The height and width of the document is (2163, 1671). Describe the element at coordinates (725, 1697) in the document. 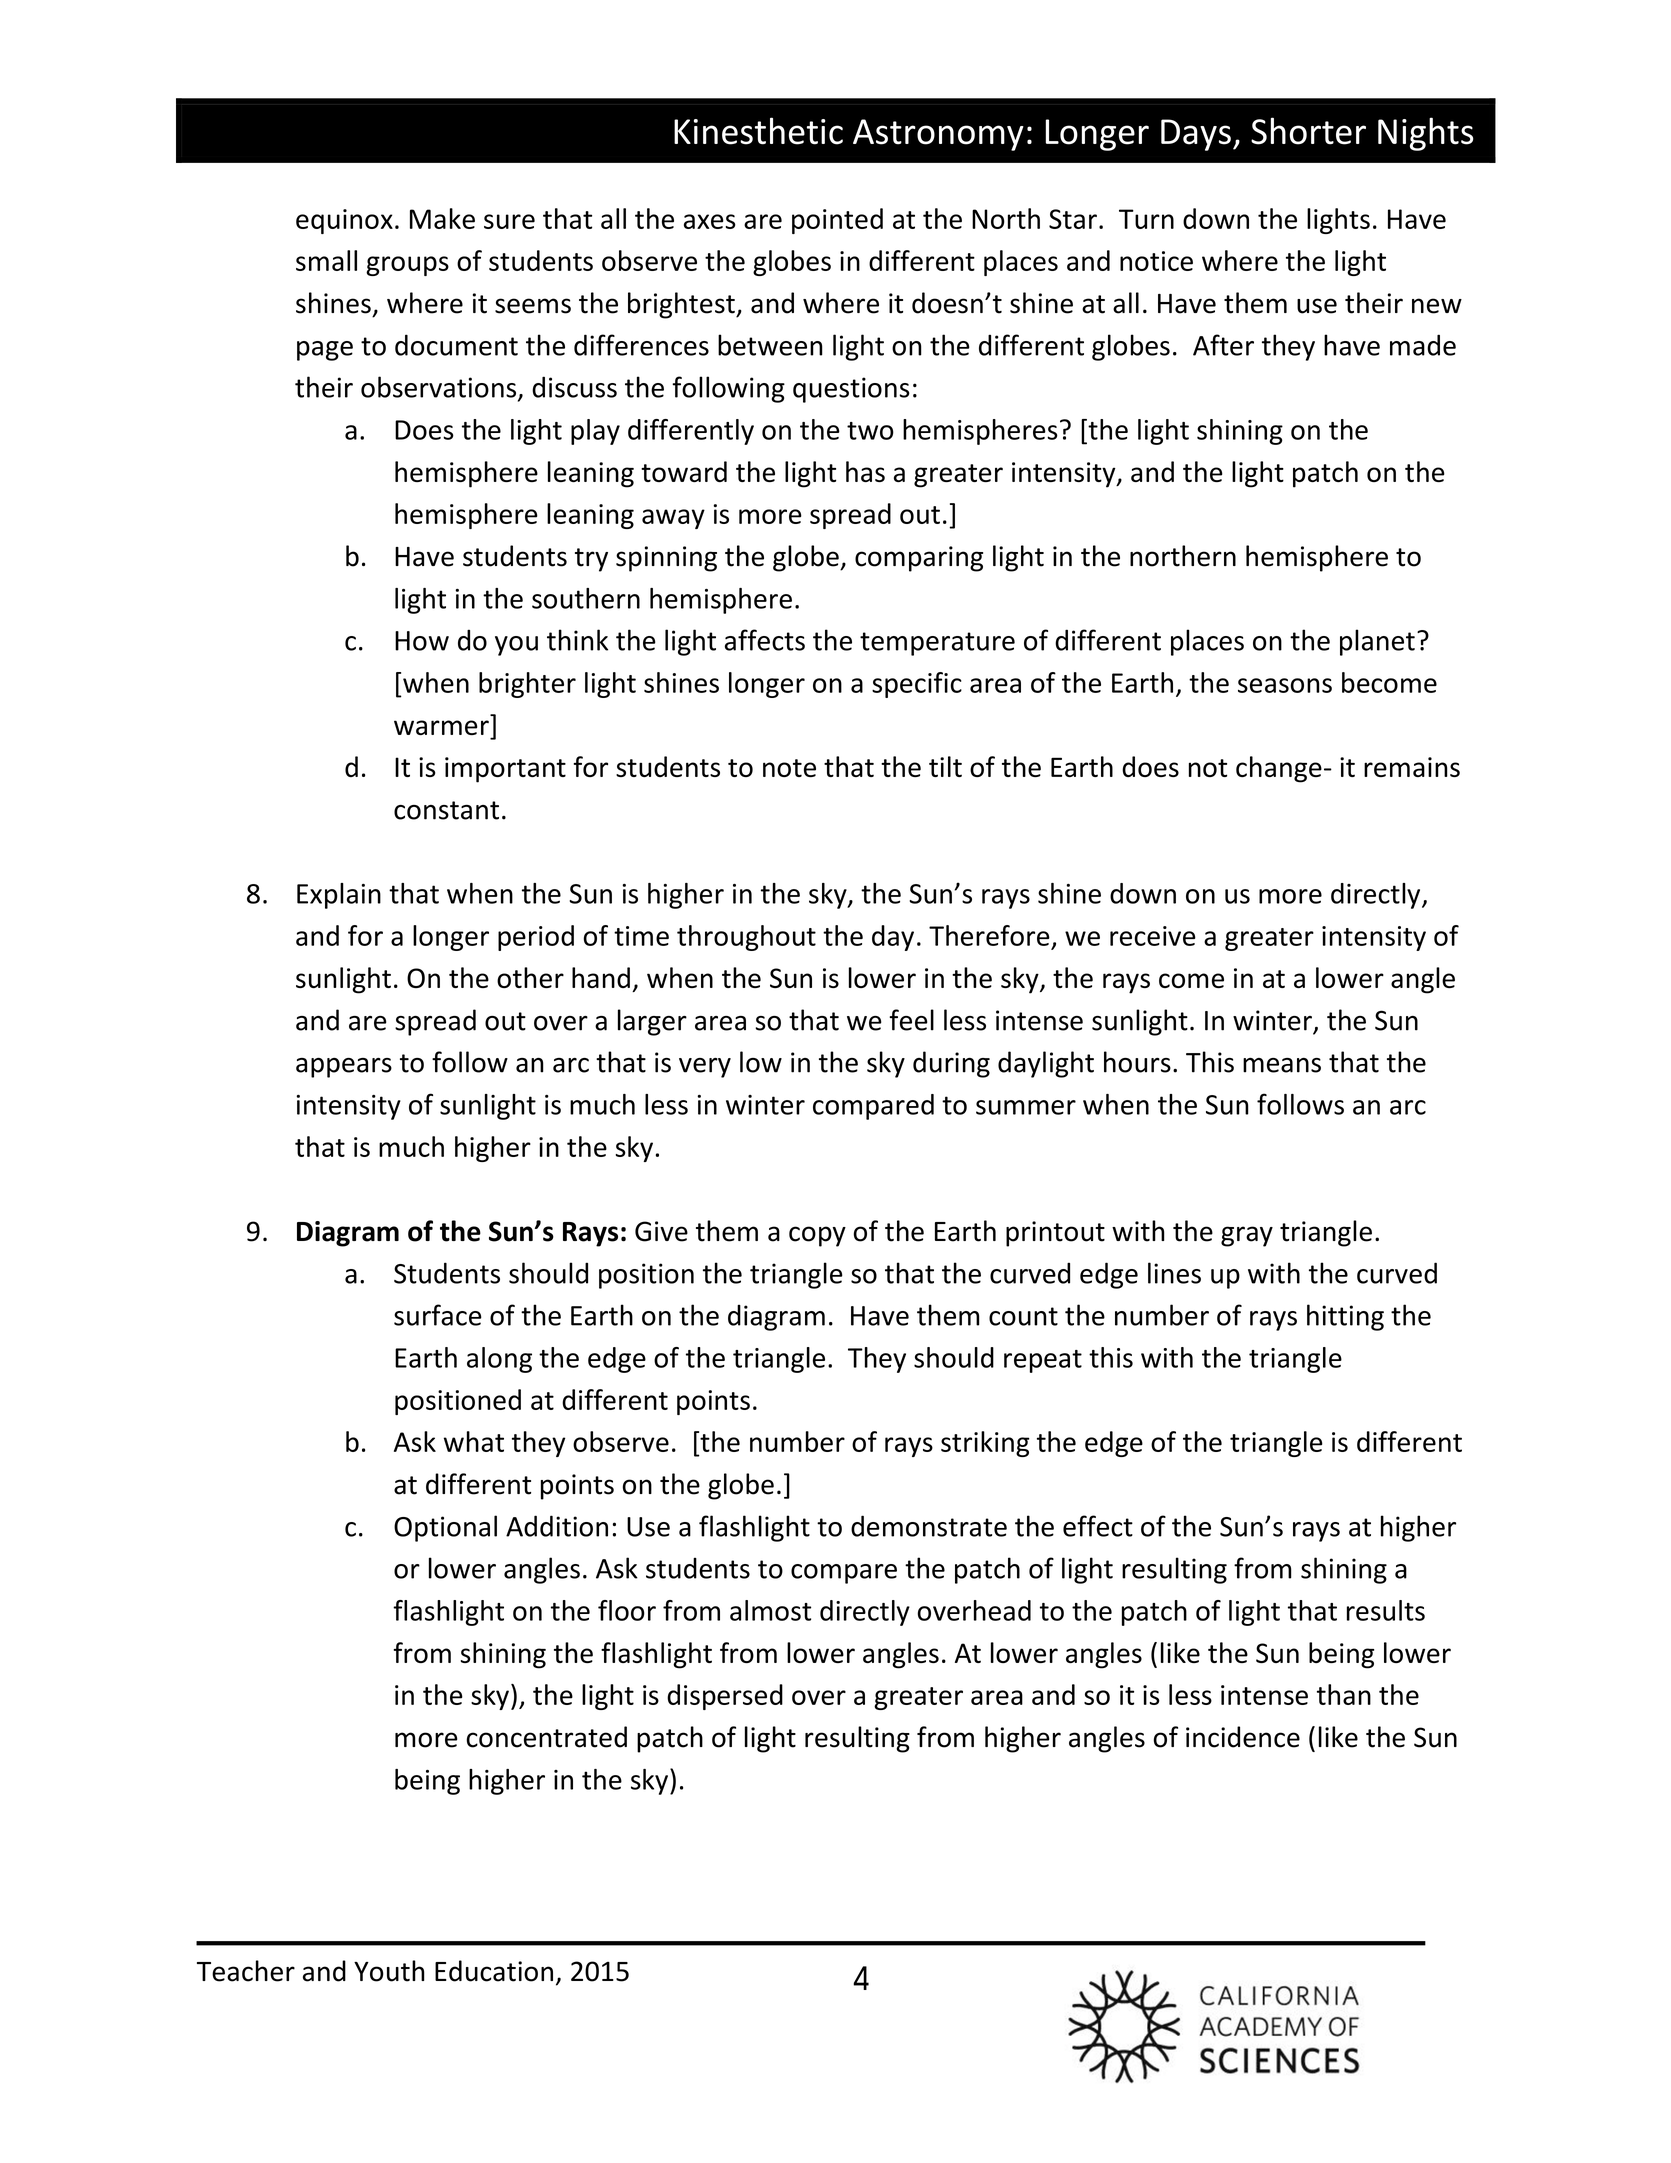

I see `dispersed` at that location.
